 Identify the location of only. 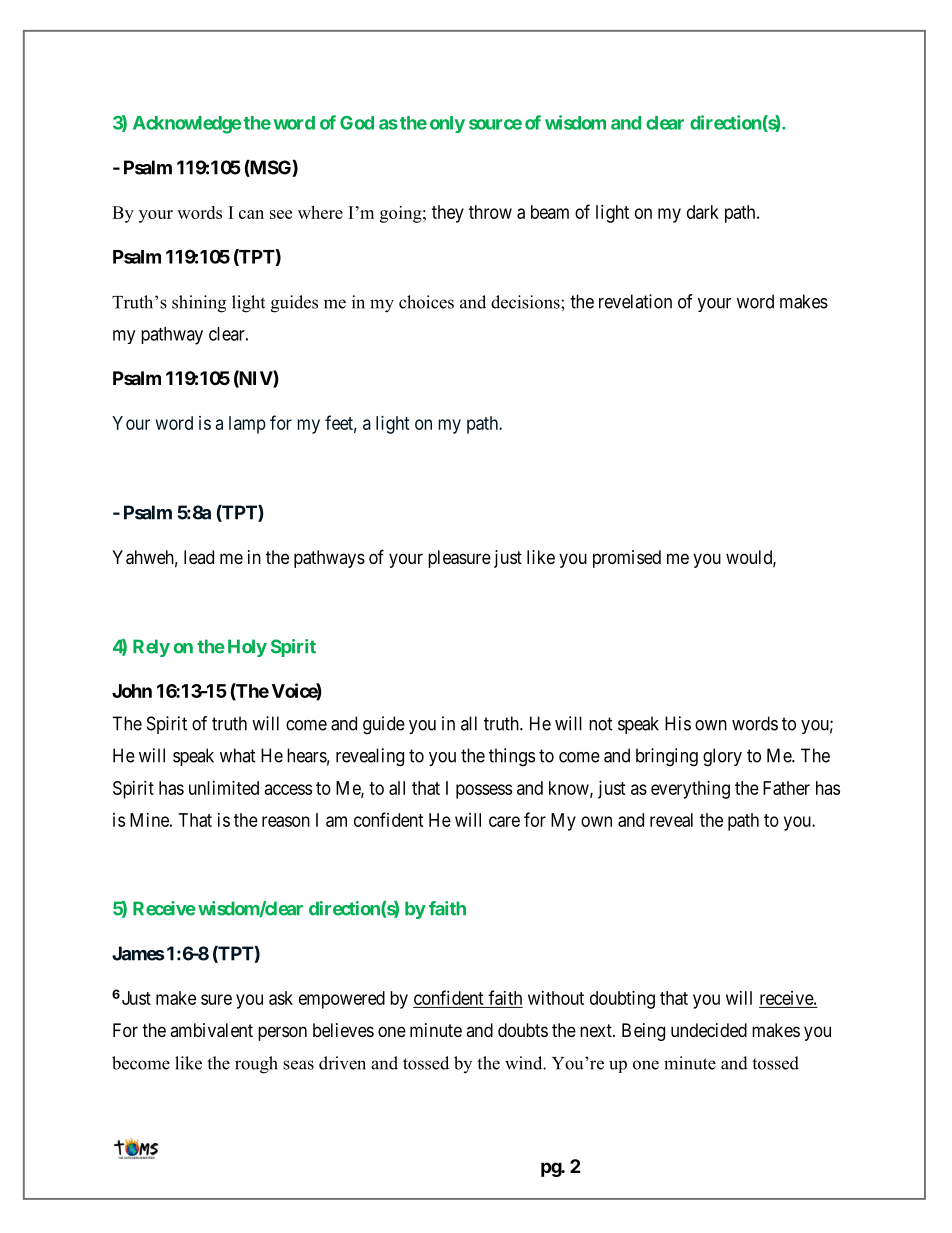
(447, 124).
